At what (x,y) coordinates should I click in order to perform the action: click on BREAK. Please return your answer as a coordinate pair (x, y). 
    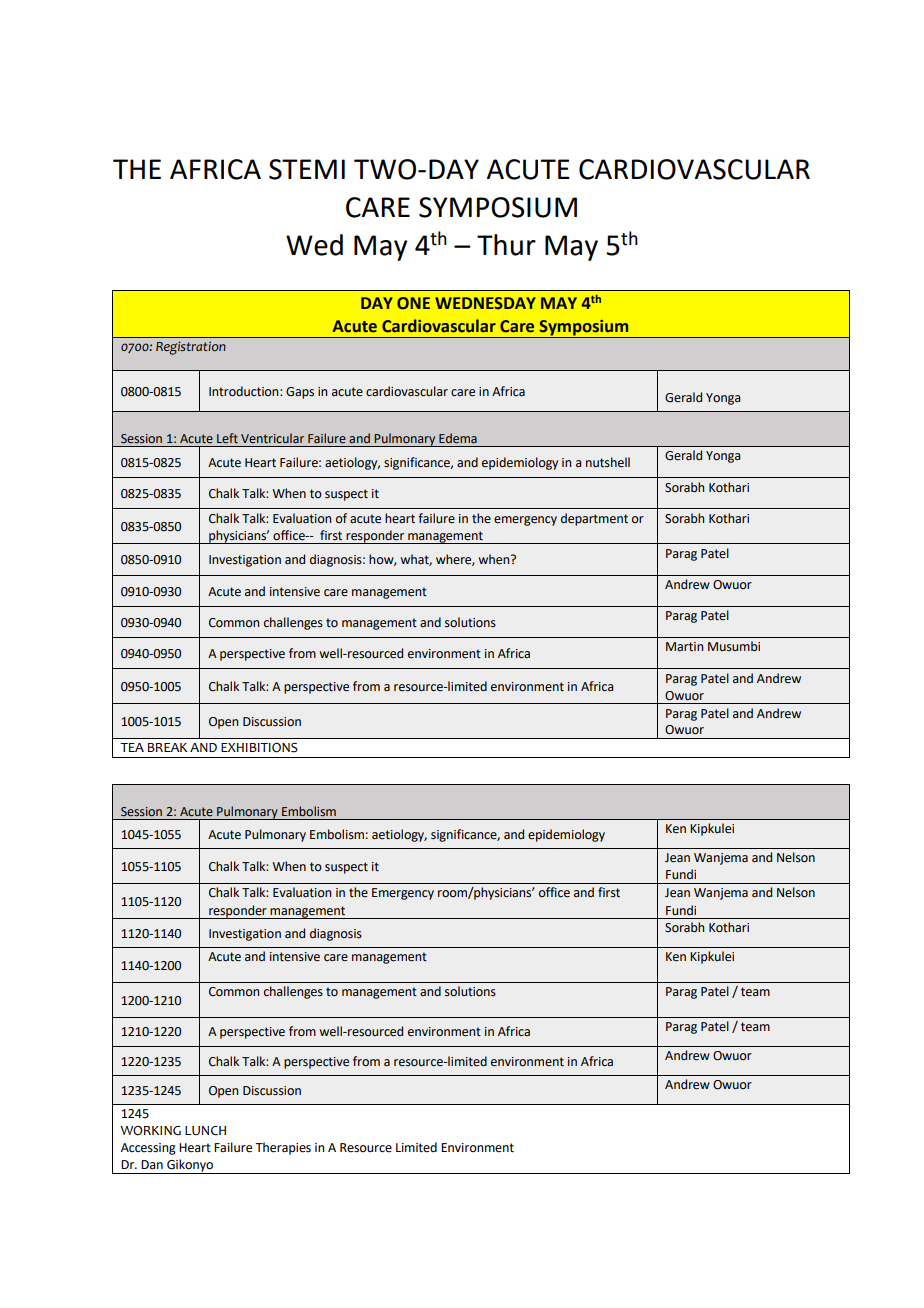
    Looking at the image, I should click on (167, 747).
